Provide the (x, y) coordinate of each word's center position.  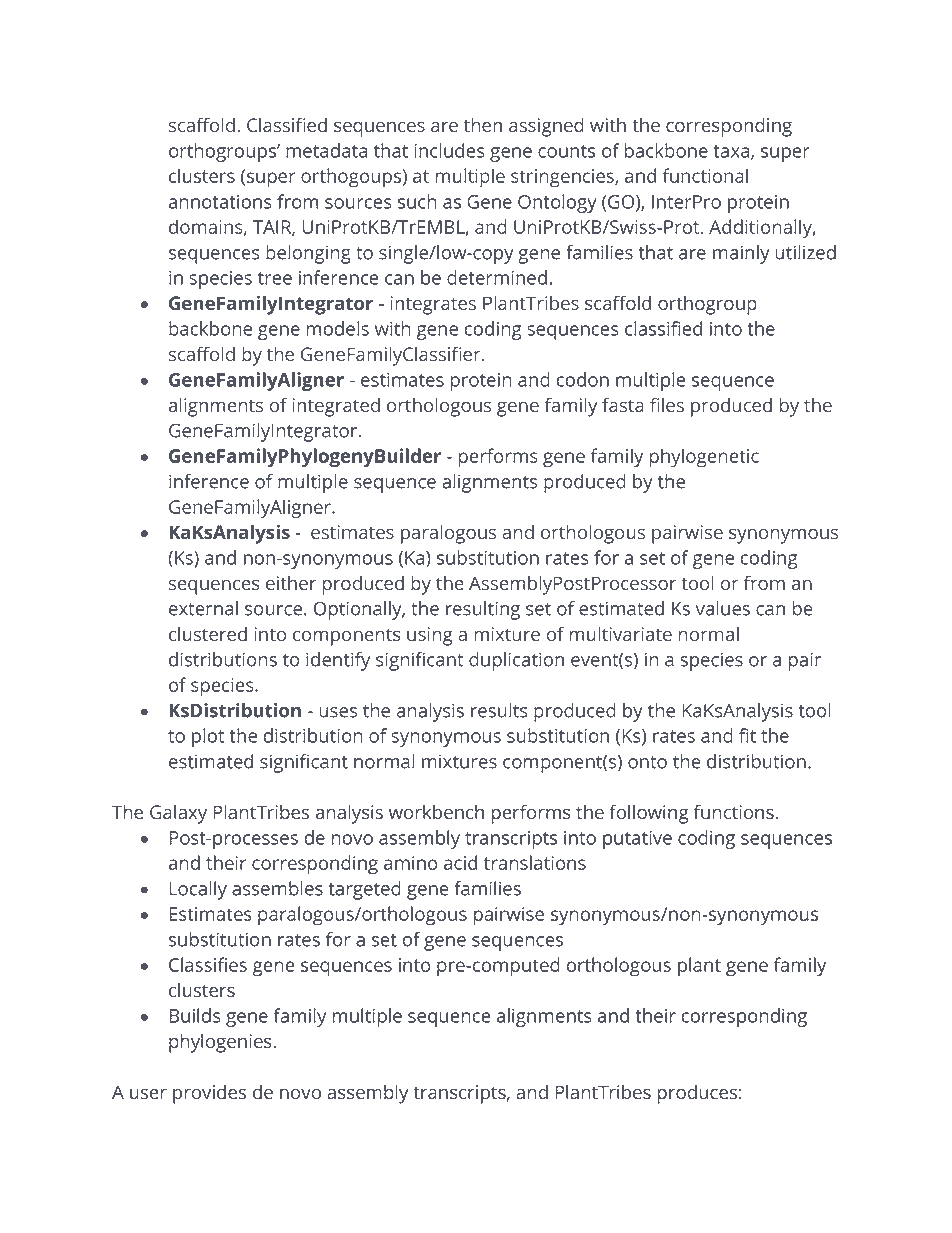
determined (497, 277)
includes (450, 150)
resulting (483, 610)
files (667, 404)
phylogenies (221, 1043)
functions (735, 811)
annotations (220, 202)
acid (460, 862)
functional (705, 175)
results (499, 710)
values (722, 608)
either (291, 583)
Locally (198, 890)
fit (747, 735)
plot (208, 737)
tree (275, 278)
